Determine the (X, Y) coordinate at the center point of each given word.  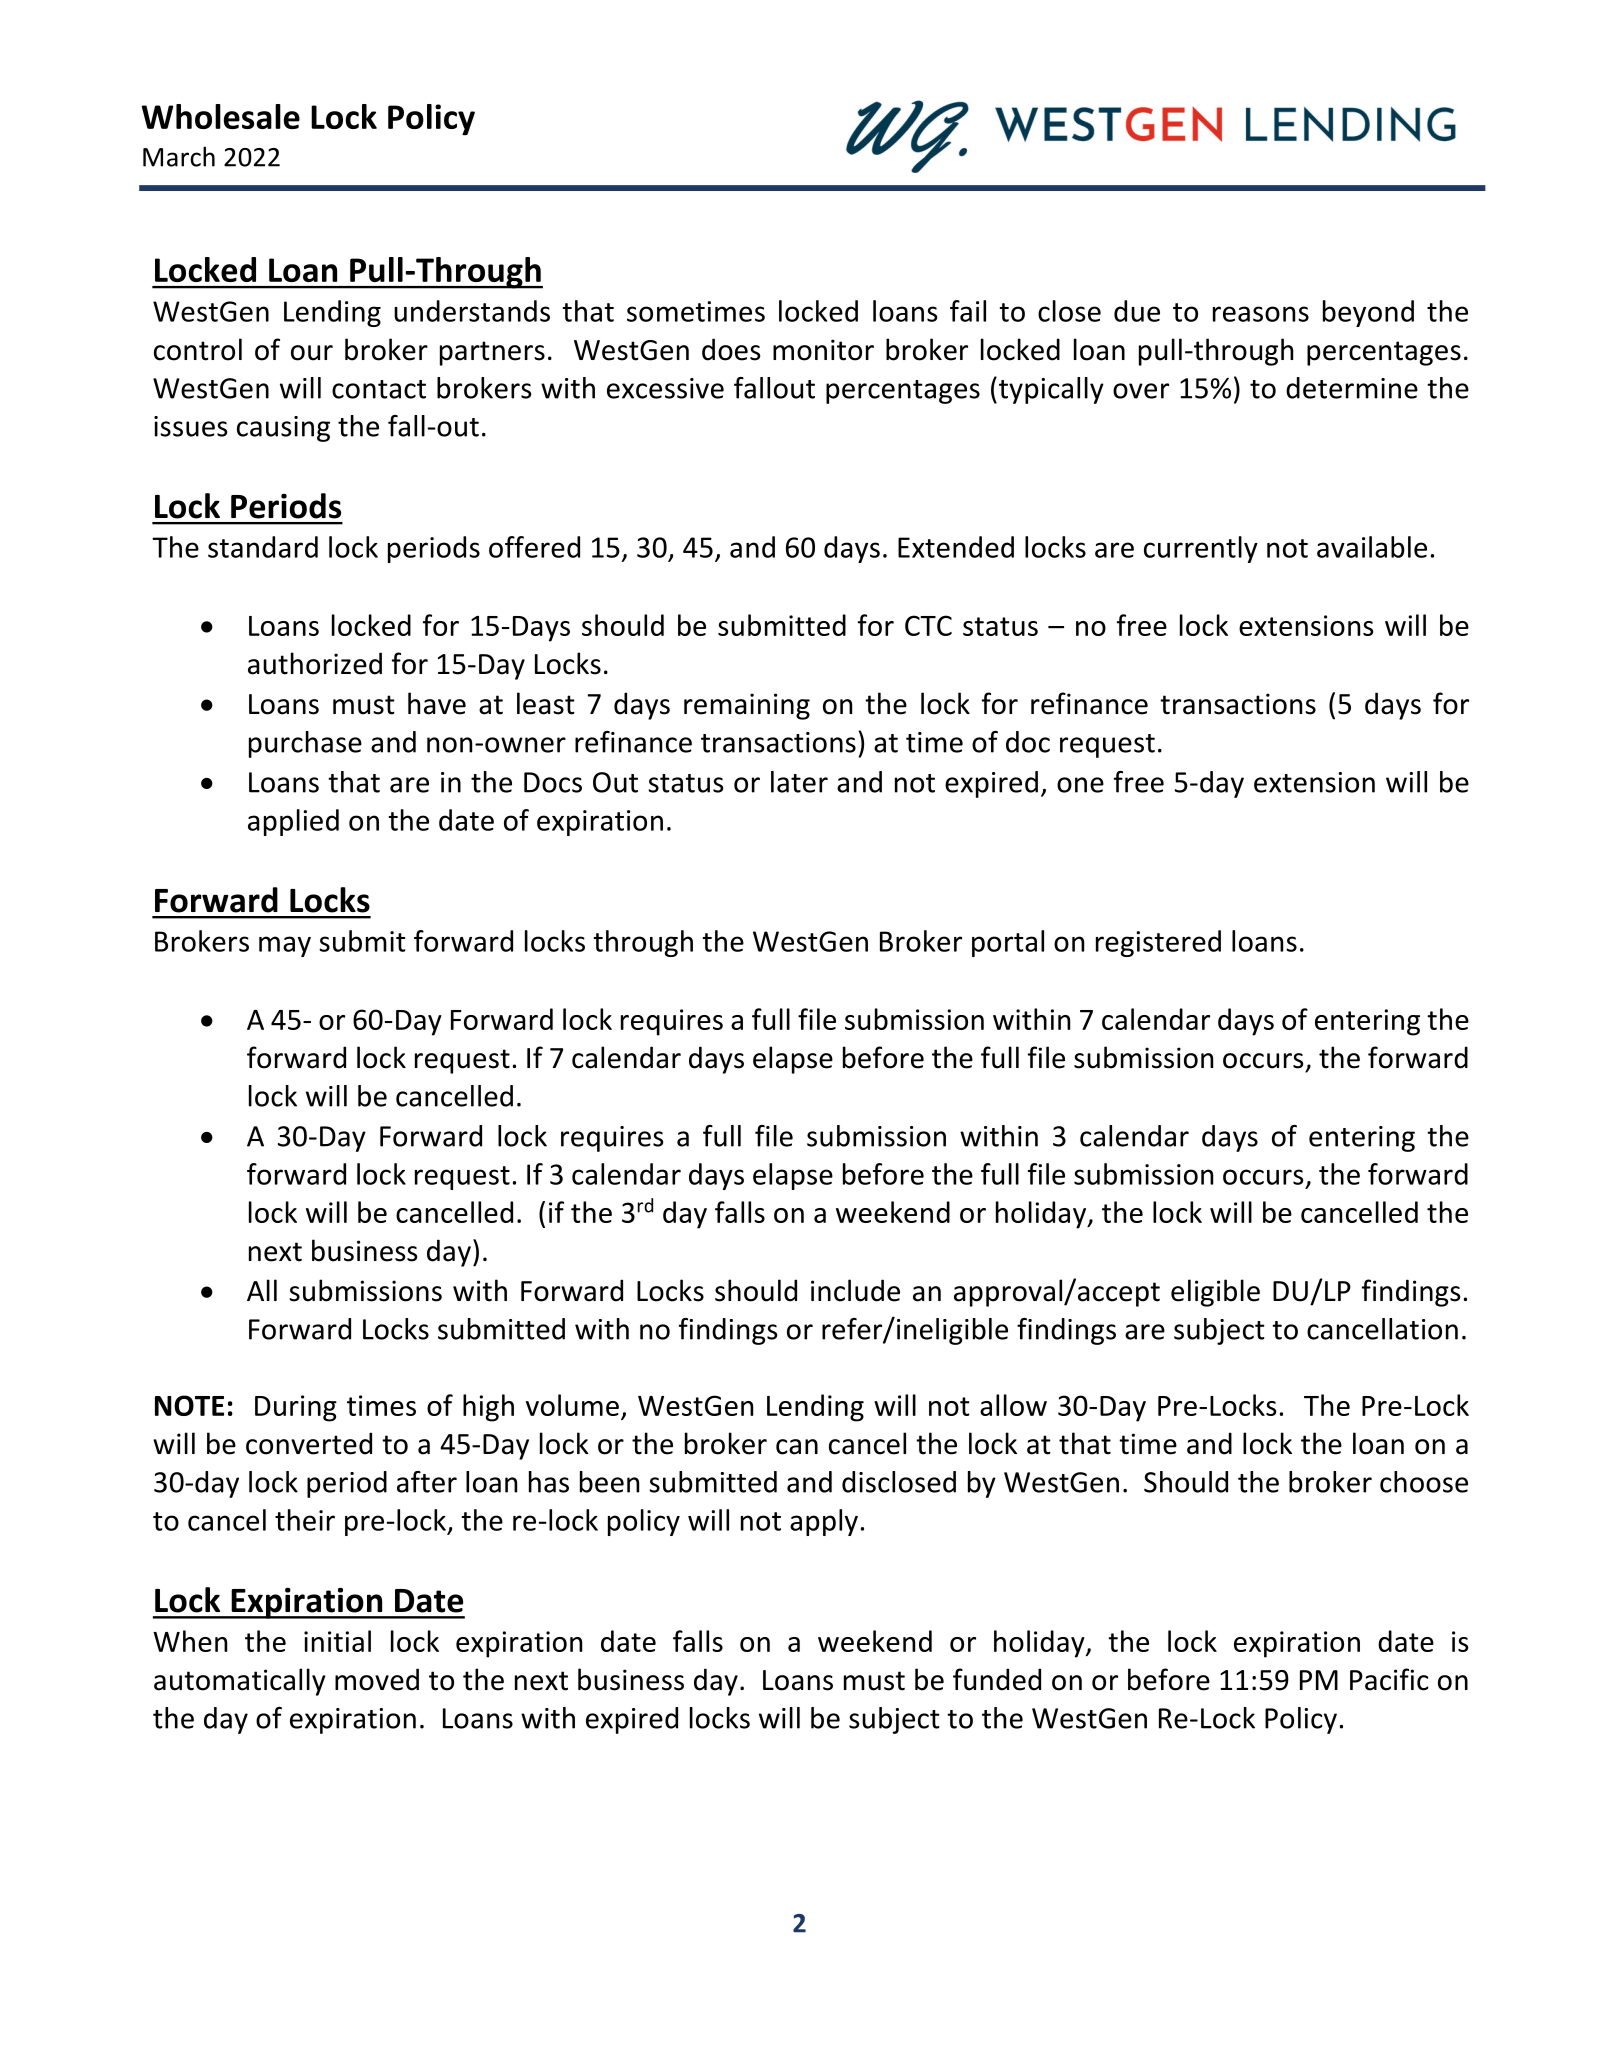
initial (337, 1641)
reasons (1261, 314)
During (296, 1408)
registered (1158, 943)
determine (1352, 388)
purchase (305, 744)
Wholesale (221, 116)
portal (1008, 943)
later (799, 782)
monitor (823, 350)
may (285, 946)
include (855, 1290)
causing (283, 429)
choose (1424, 1482)
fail (968, 311)
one (1080, 785)
